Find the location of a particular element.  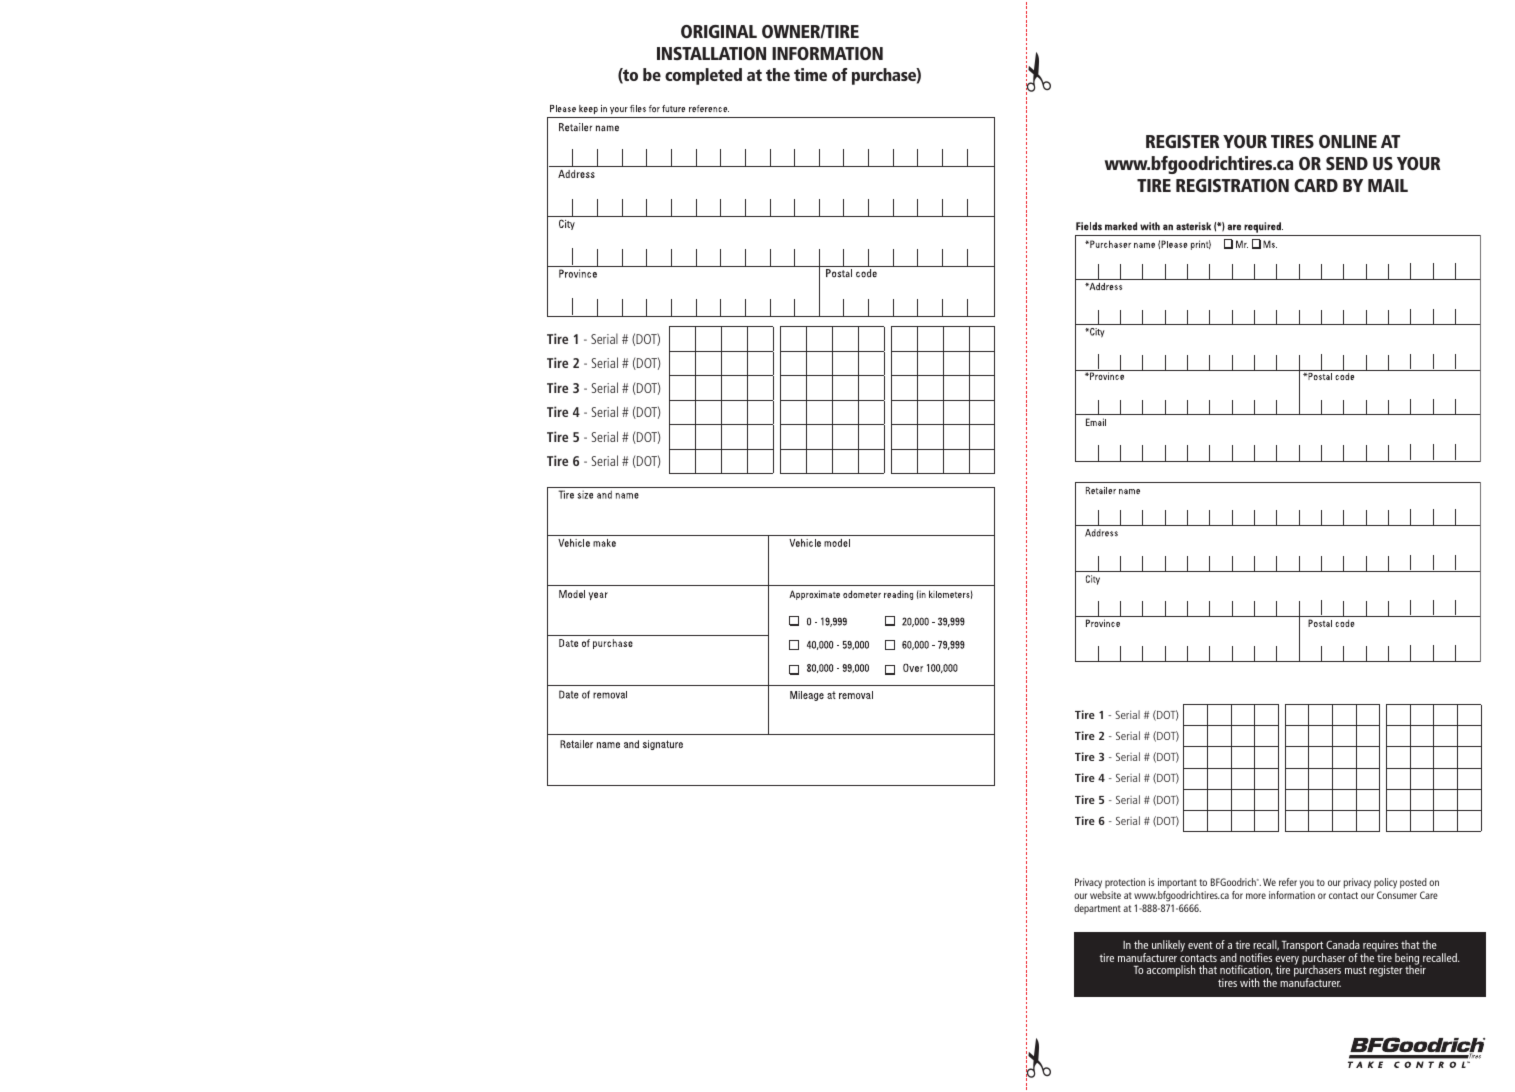

REGISTRATION is located at coordinates (1232, 185).
